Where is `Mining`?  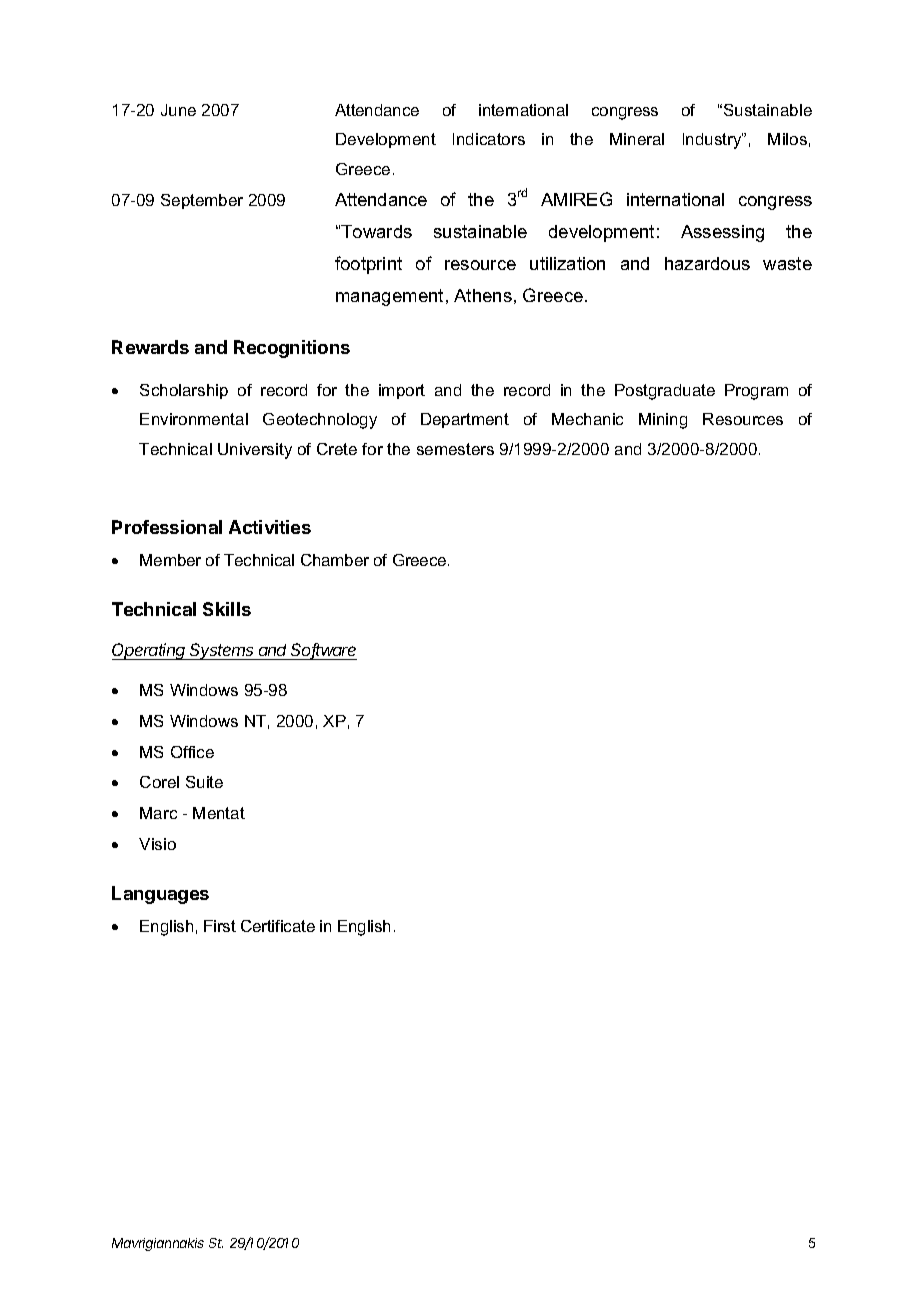 Mining is located at coordinates (663, 421).
